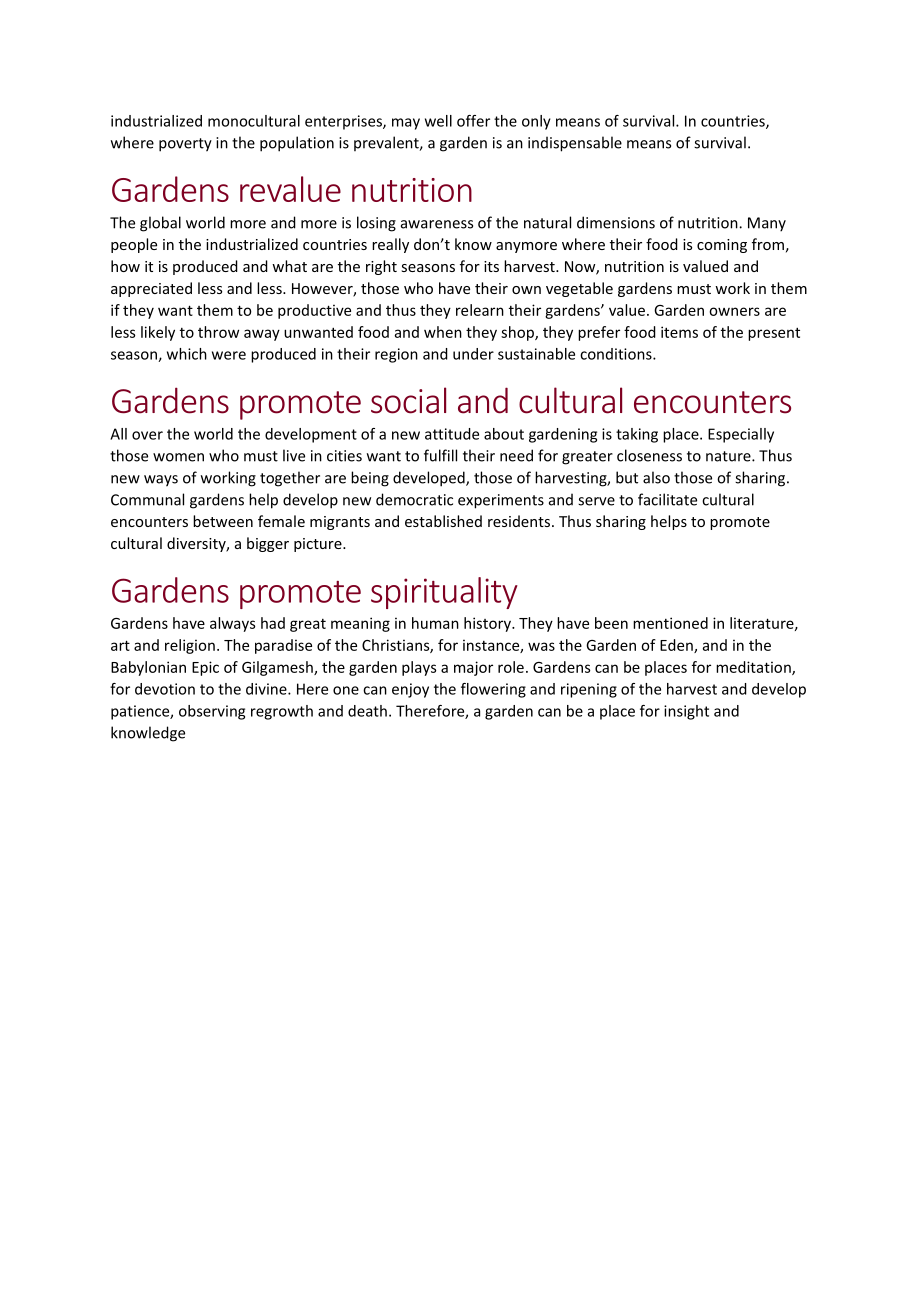 The width and height of the document is (924, 1308). What do you see at coordinates (443, 521) in the document?
I see `established` at bounding box center [443, 521].
